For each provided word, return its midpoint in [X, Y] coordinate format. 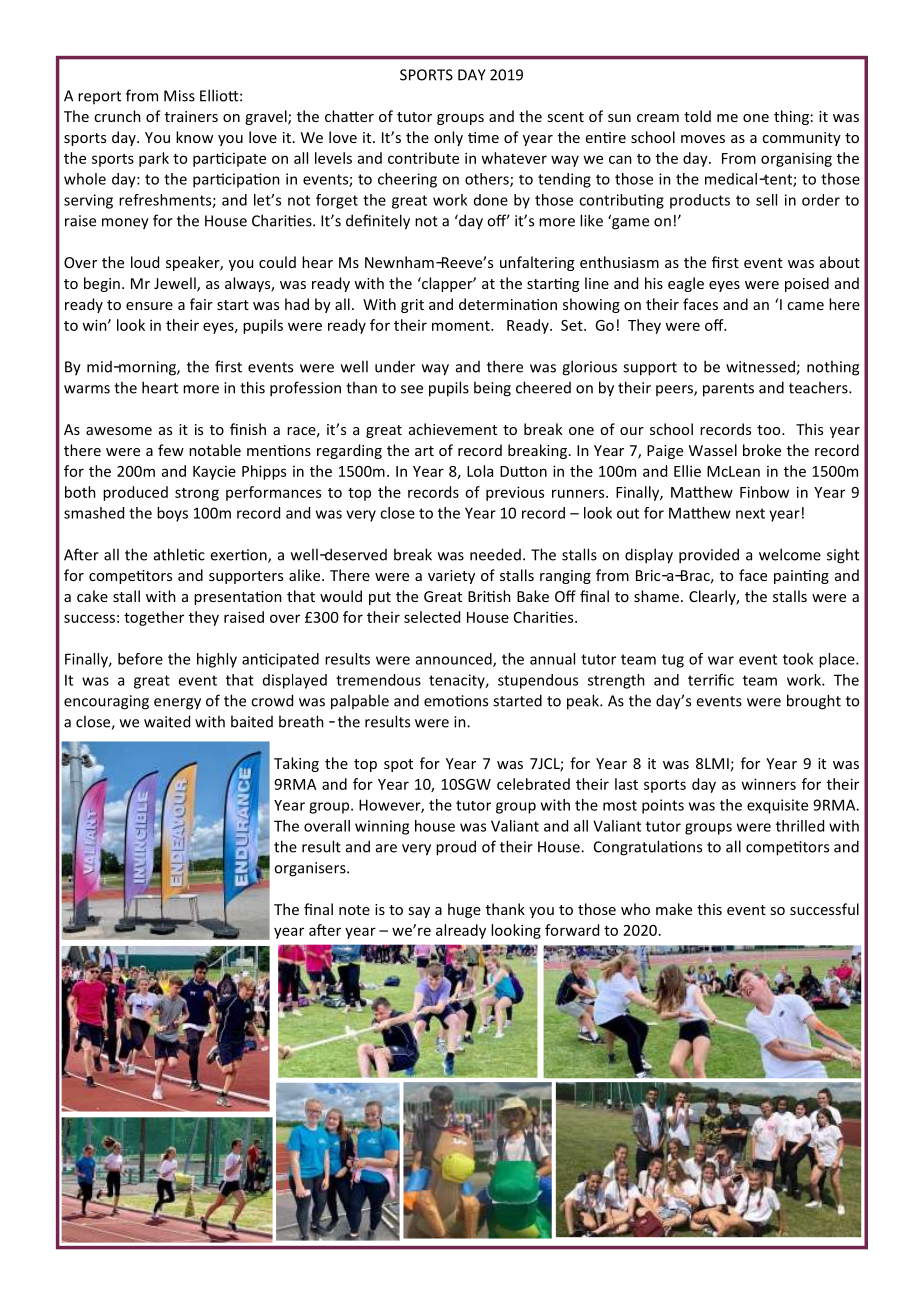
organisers [311, 869]
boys [172, 514]
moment [462, 326]
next [750, 513]
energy [177, 704]
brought [814, 702]
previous [515, 493]
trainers [191, 116]
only [448, 138]
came [805, 306]
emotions [456, 701]
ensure [149, 306]
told [697, 116]
